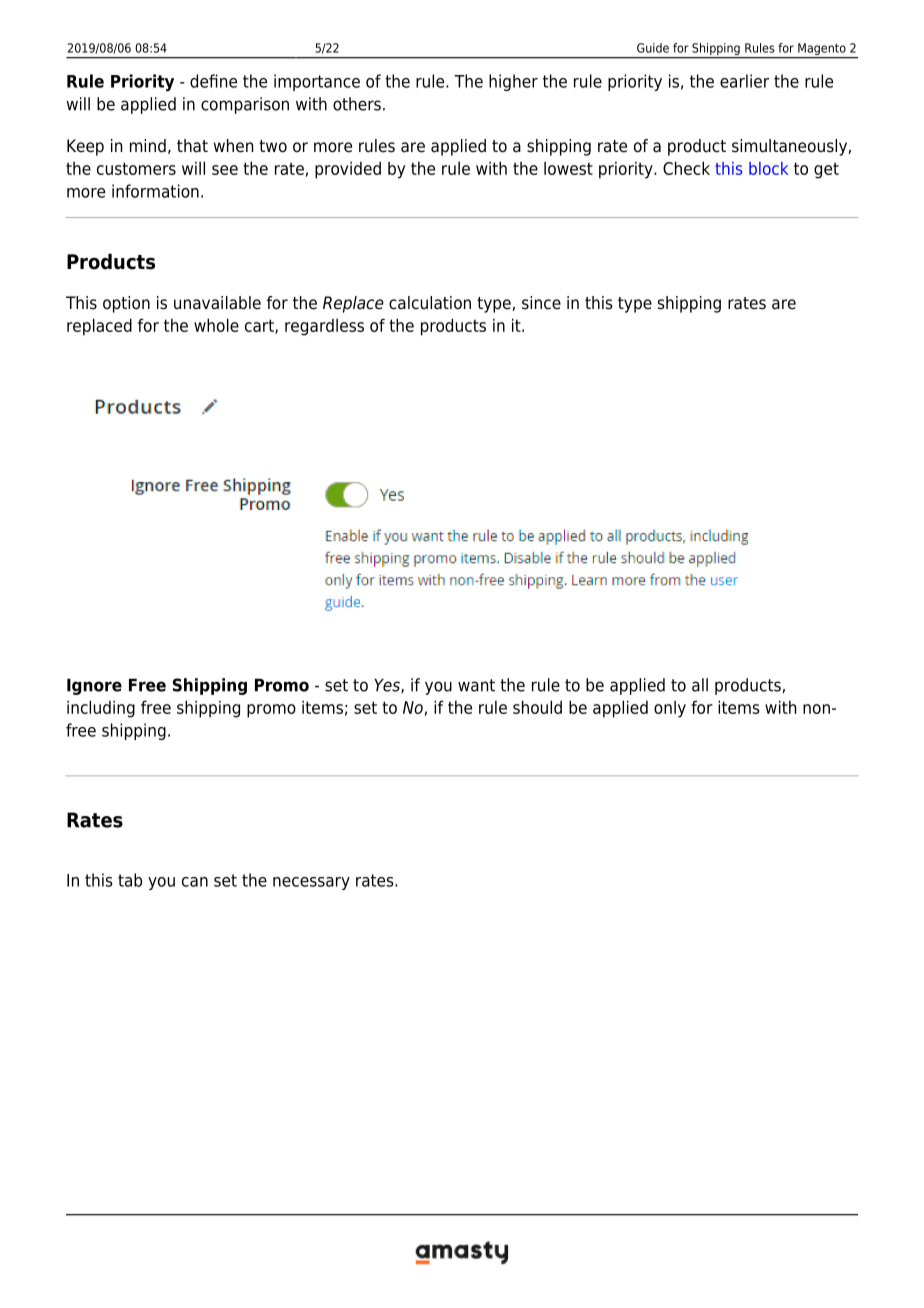 The width and height of the screenshot is (924, 1308). I want to click on want, so click(476, 685).
